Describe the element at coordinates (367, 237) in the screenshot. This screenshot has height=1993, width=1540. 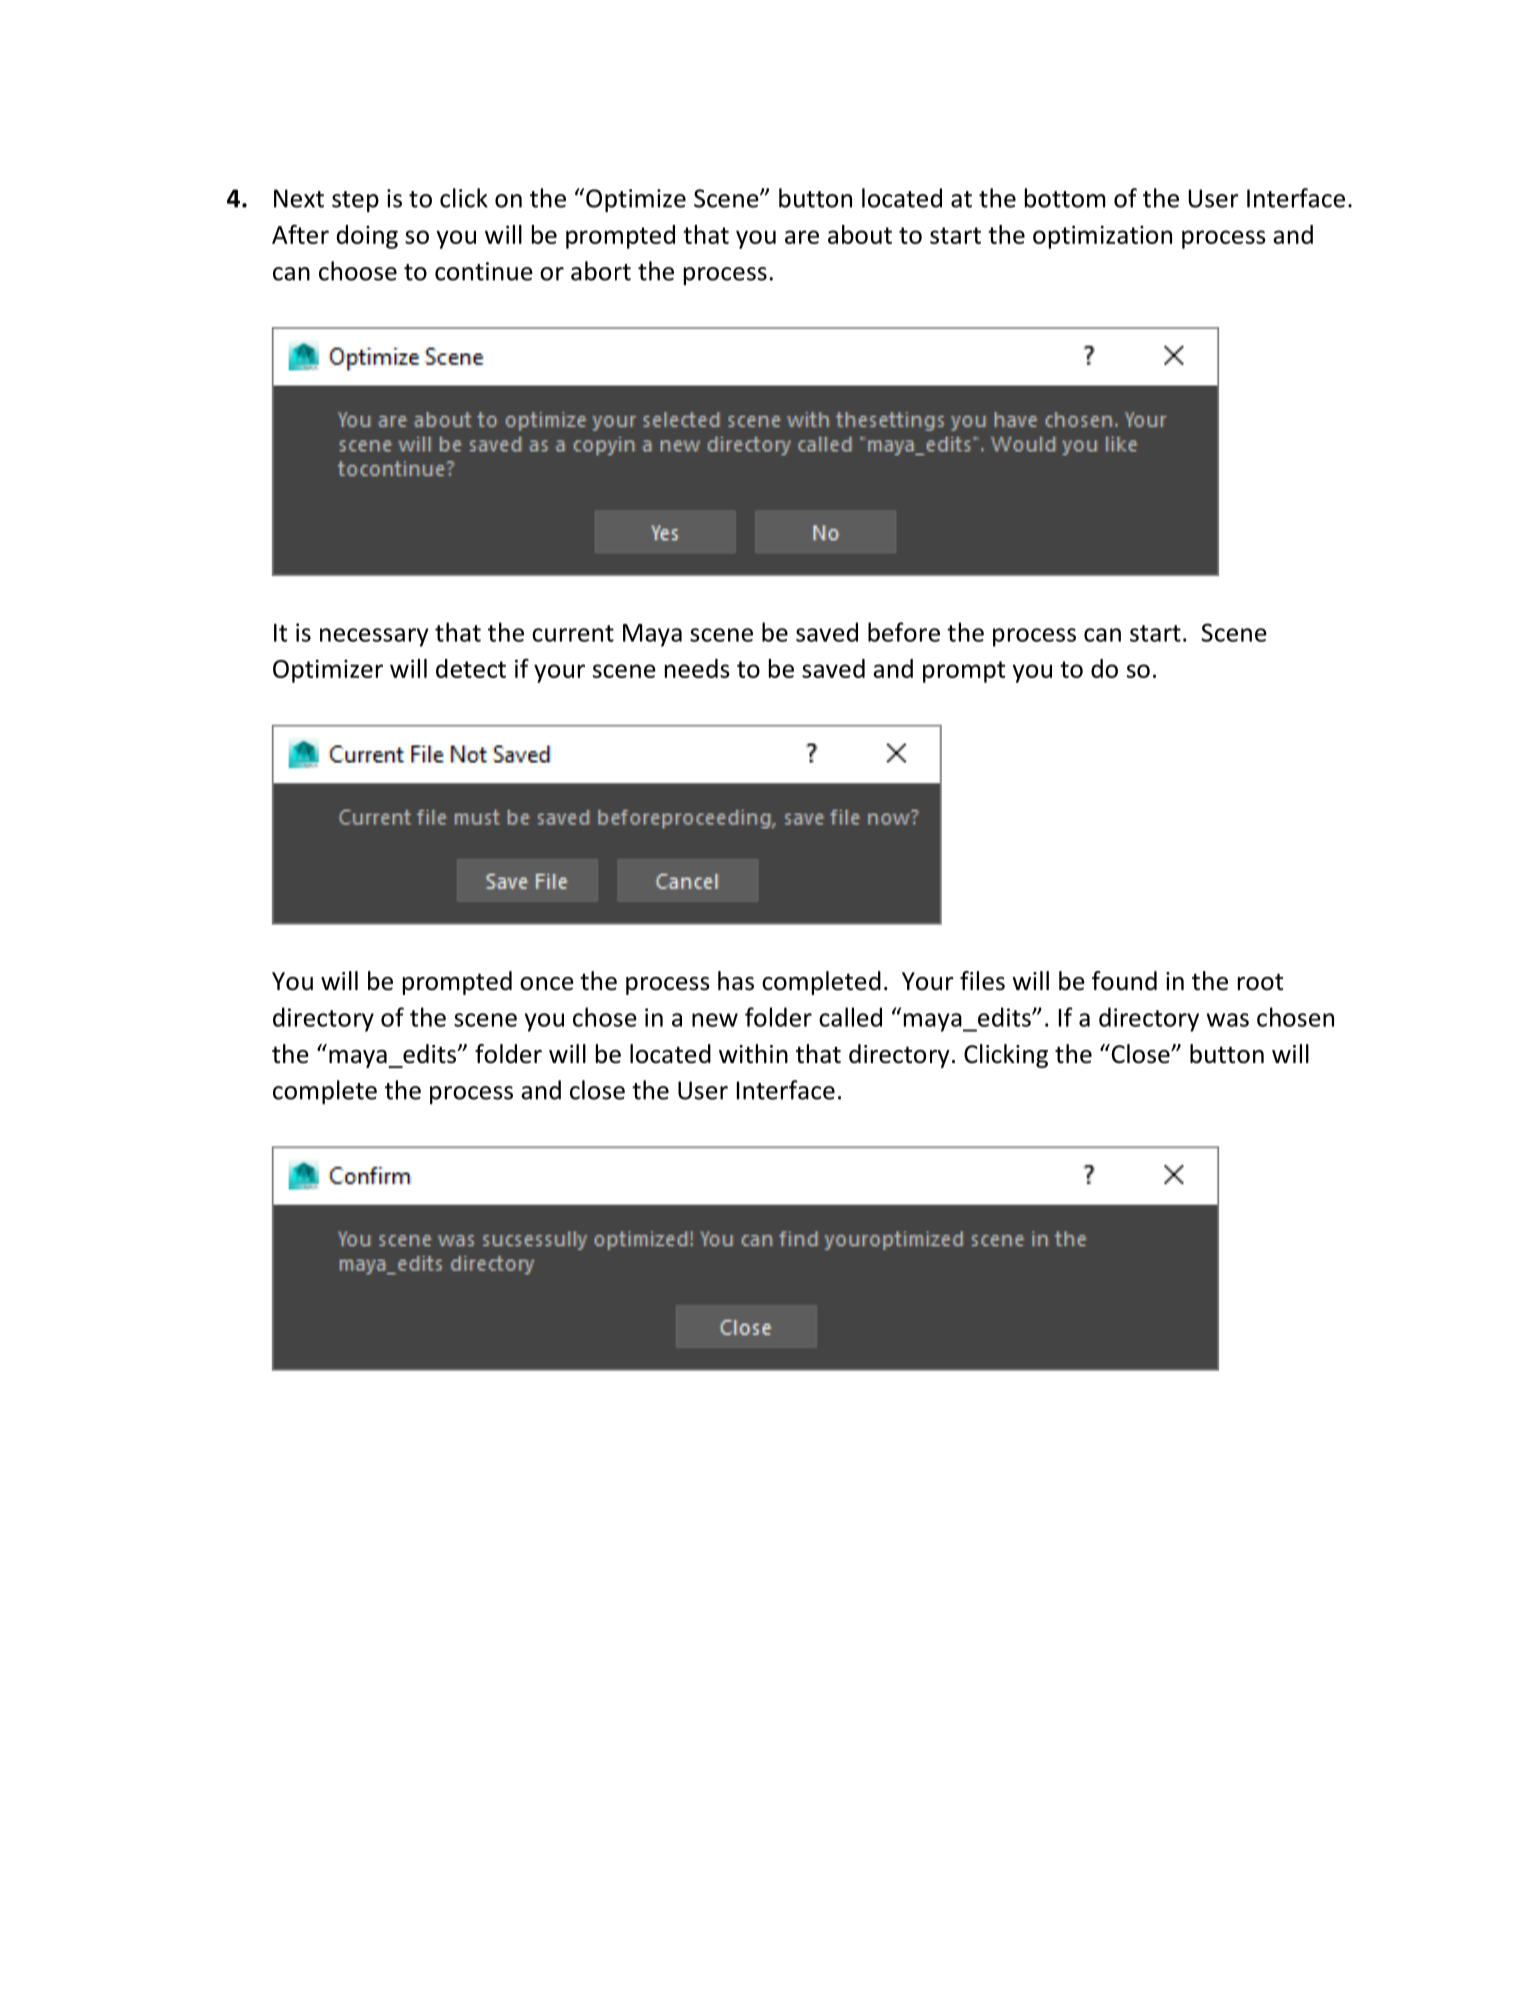
I see `doing` at that location.
